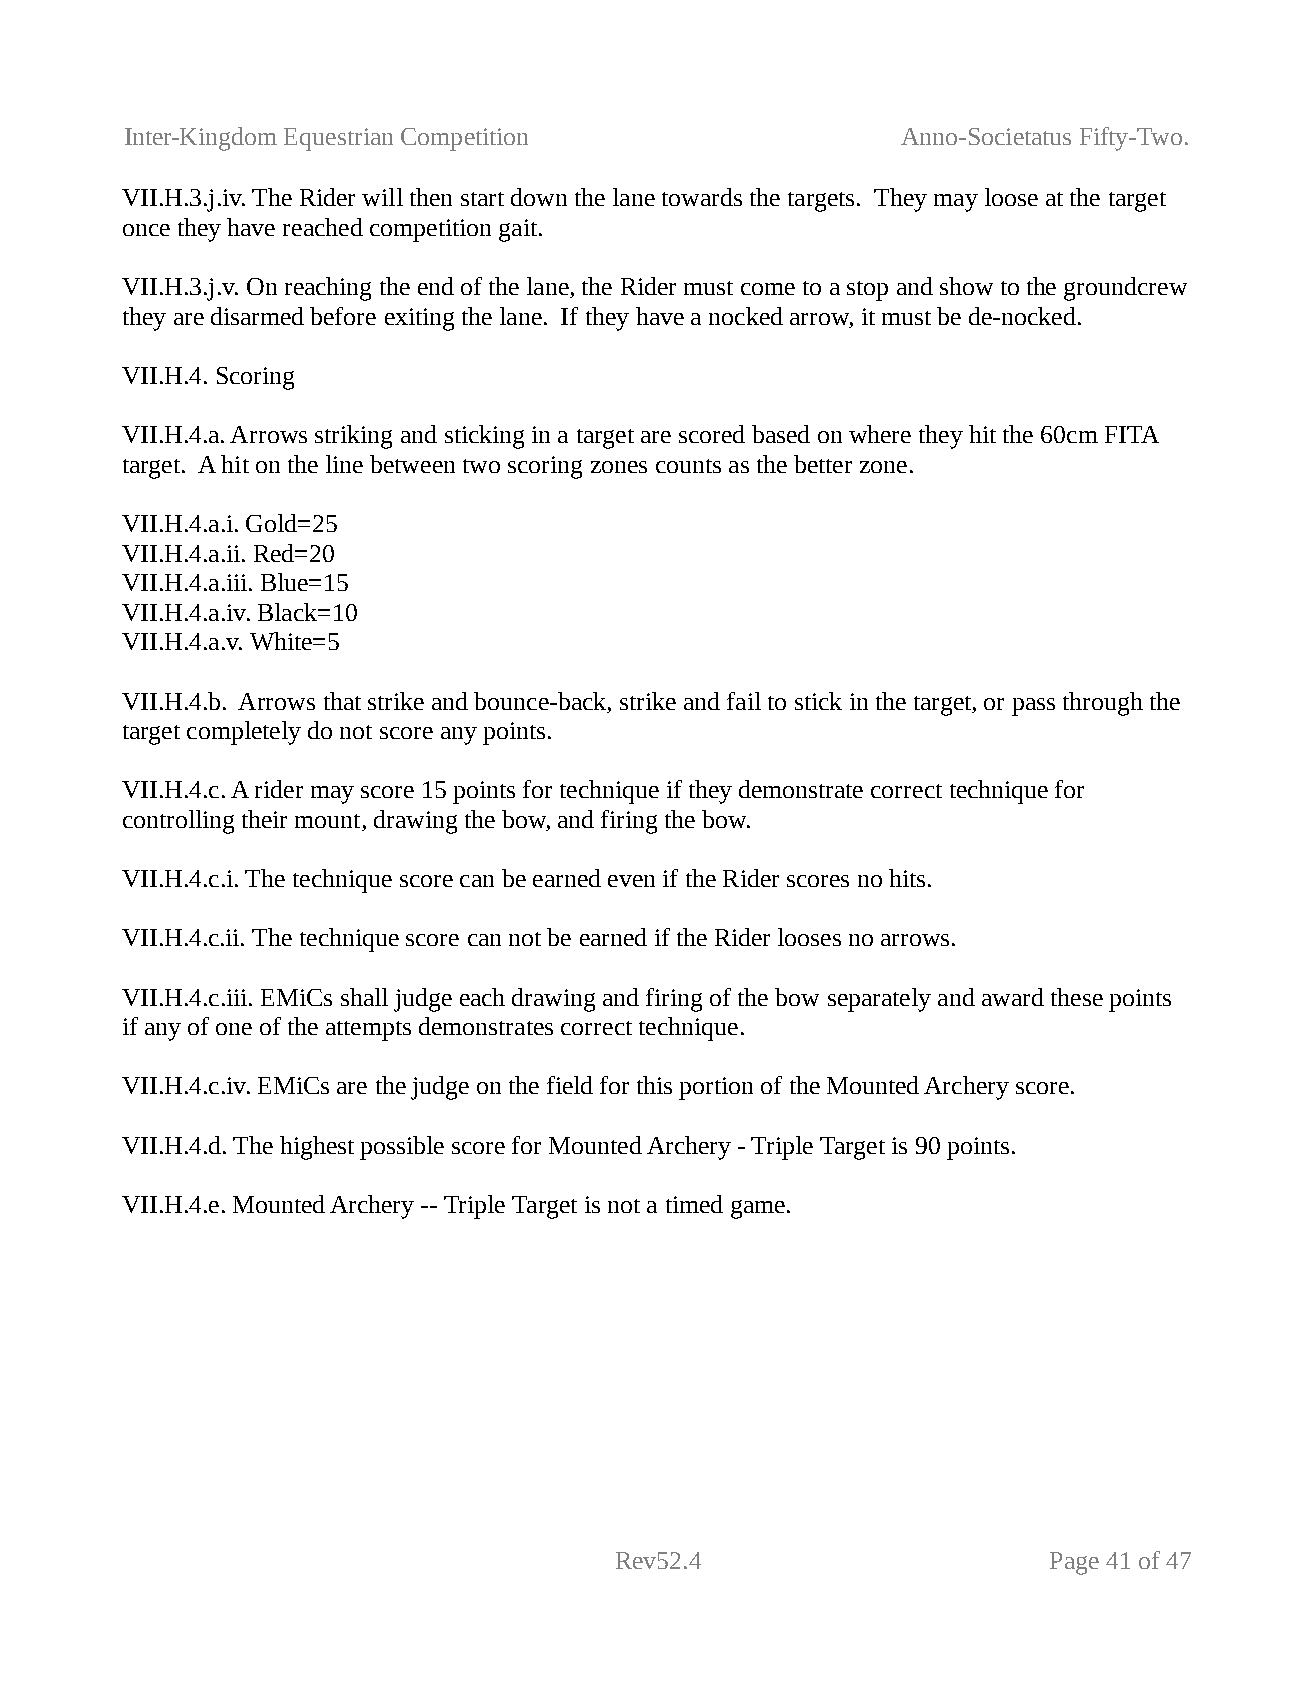 This screenshot has width=1313, height=1699. What do you see at coordinates (631, 881) in the screenshot?
I see `even` at bounding box center [631, 881].
